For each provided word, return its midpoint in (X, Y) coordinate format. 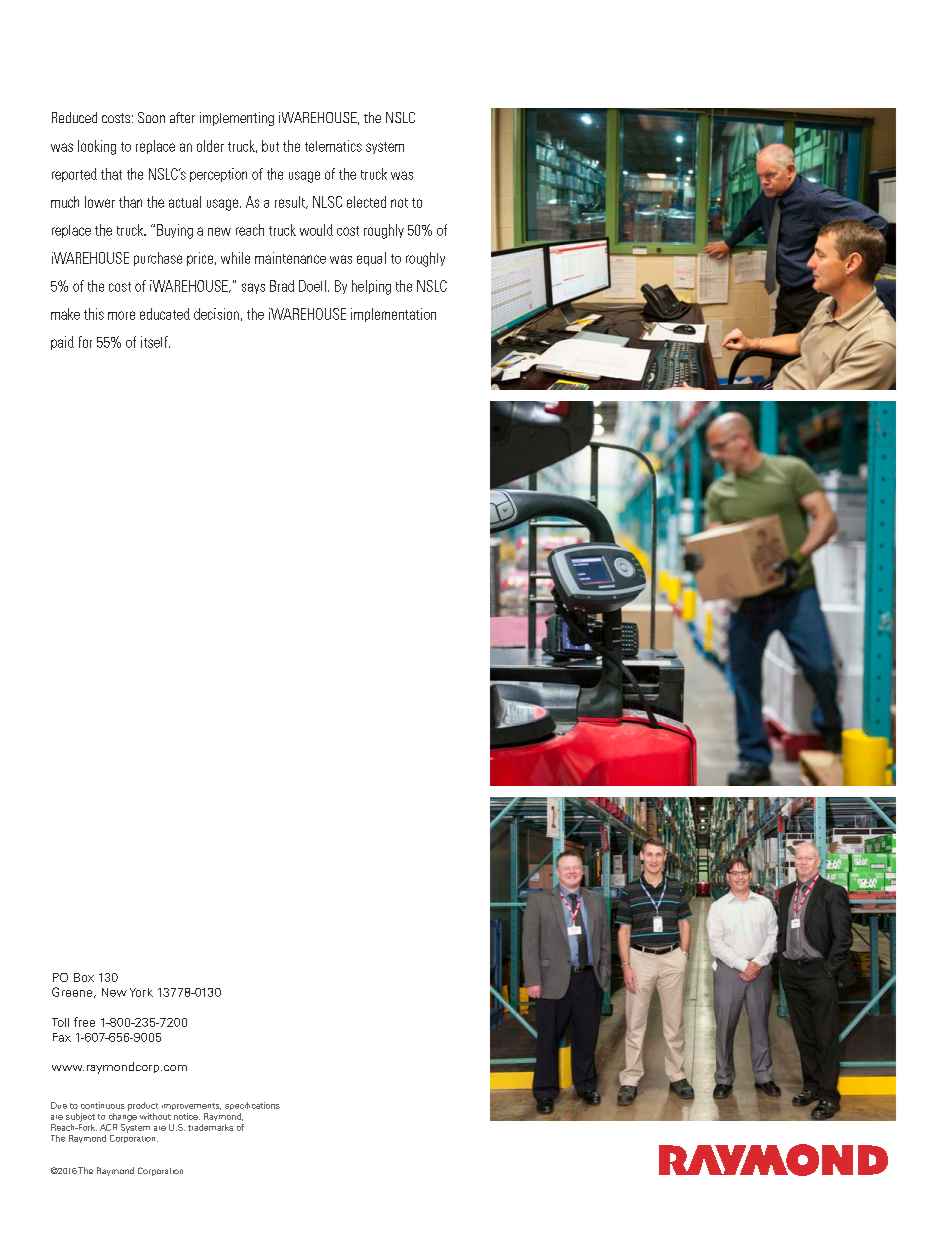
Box (84, 977)
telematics (333, 146)
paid (62, 343)
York (141, 992)
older (210, 146)
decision (216, 314)
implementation (393, 315)
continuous (103, 1105)
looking (97, 147)
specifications (252, 1106)
